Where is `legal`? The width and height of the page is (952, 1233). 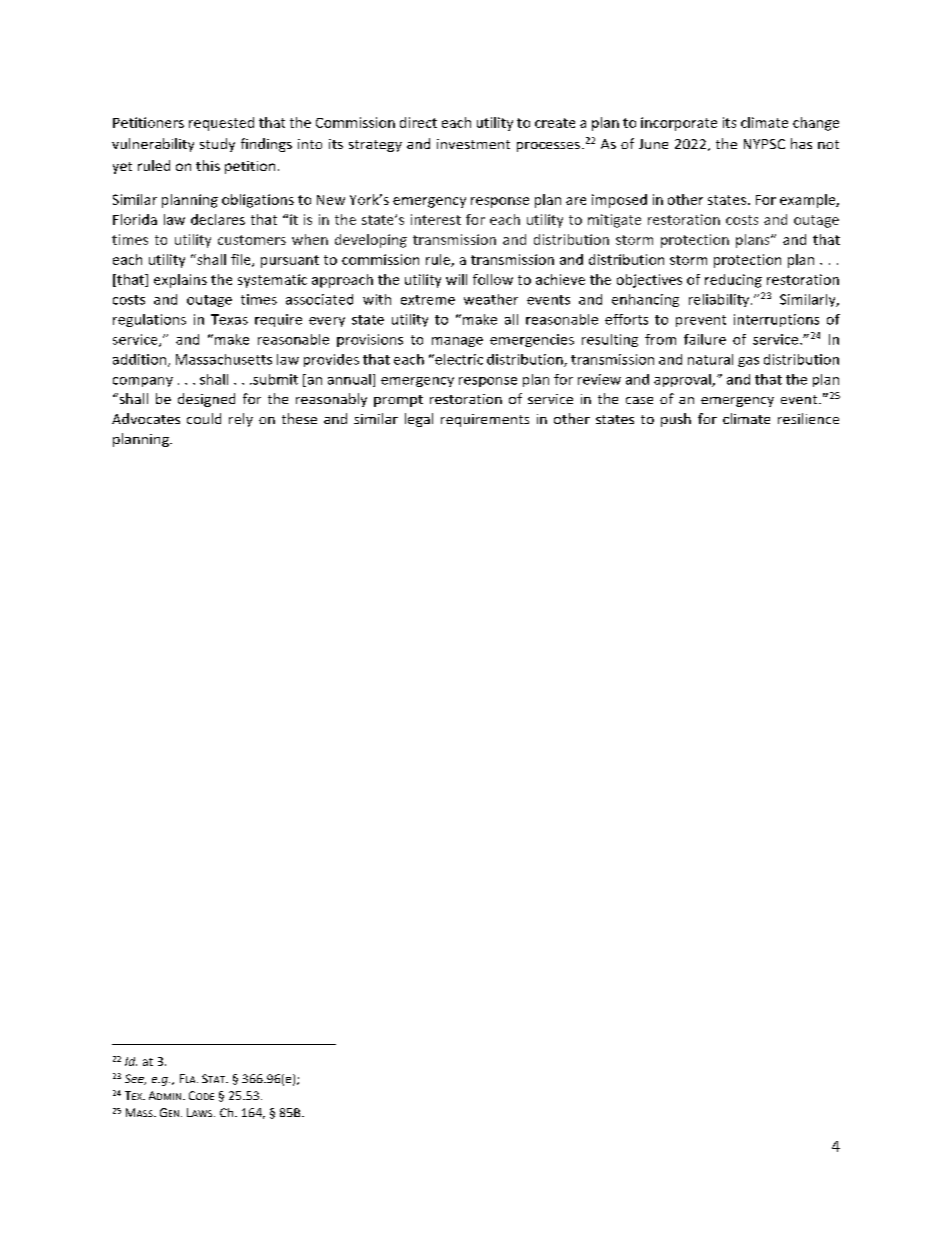
legal is located at coordinates (419, 420).
